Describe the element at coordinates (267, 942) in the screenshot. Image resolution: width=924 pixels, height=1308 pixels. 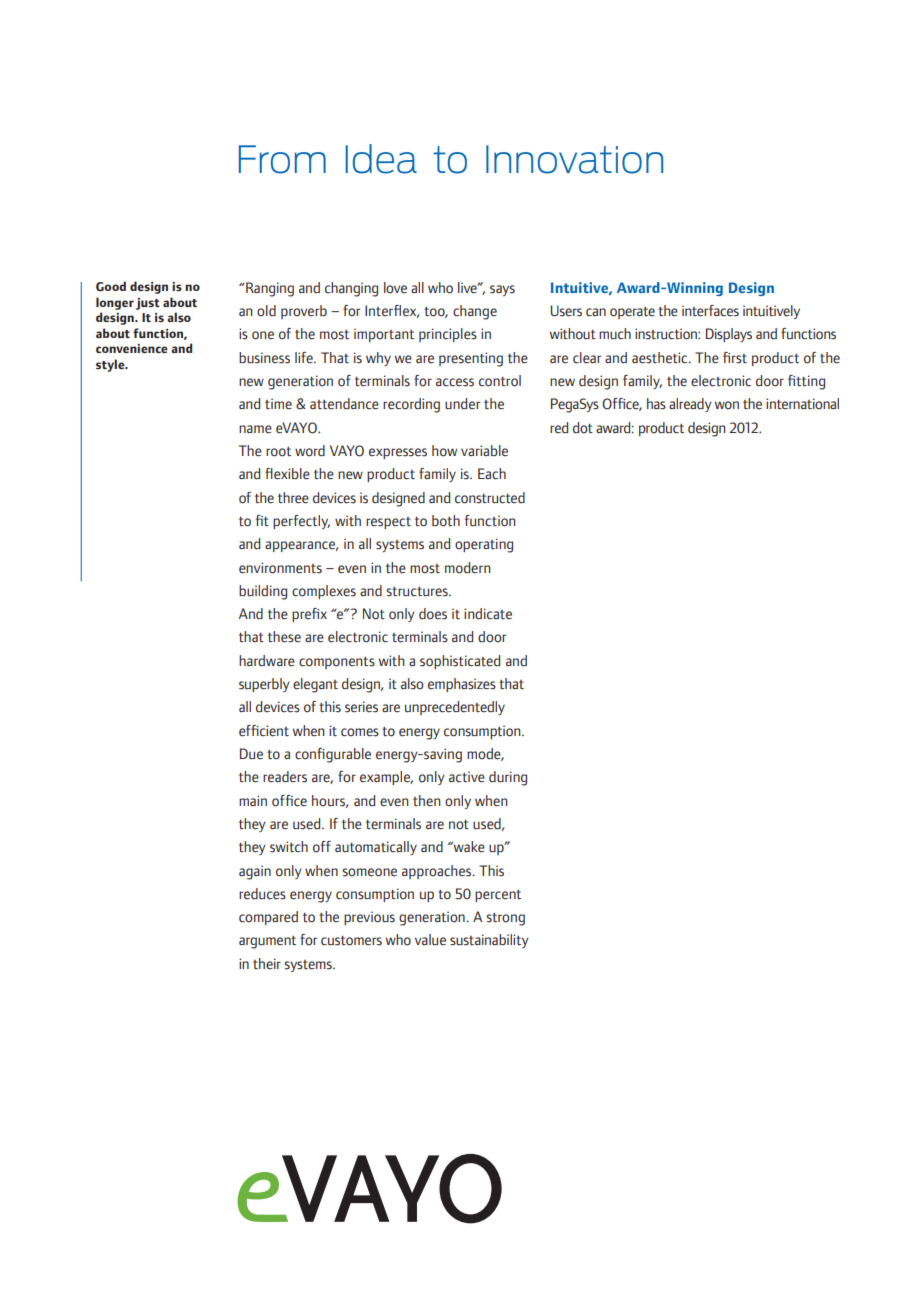
I see `argument` at that location.
